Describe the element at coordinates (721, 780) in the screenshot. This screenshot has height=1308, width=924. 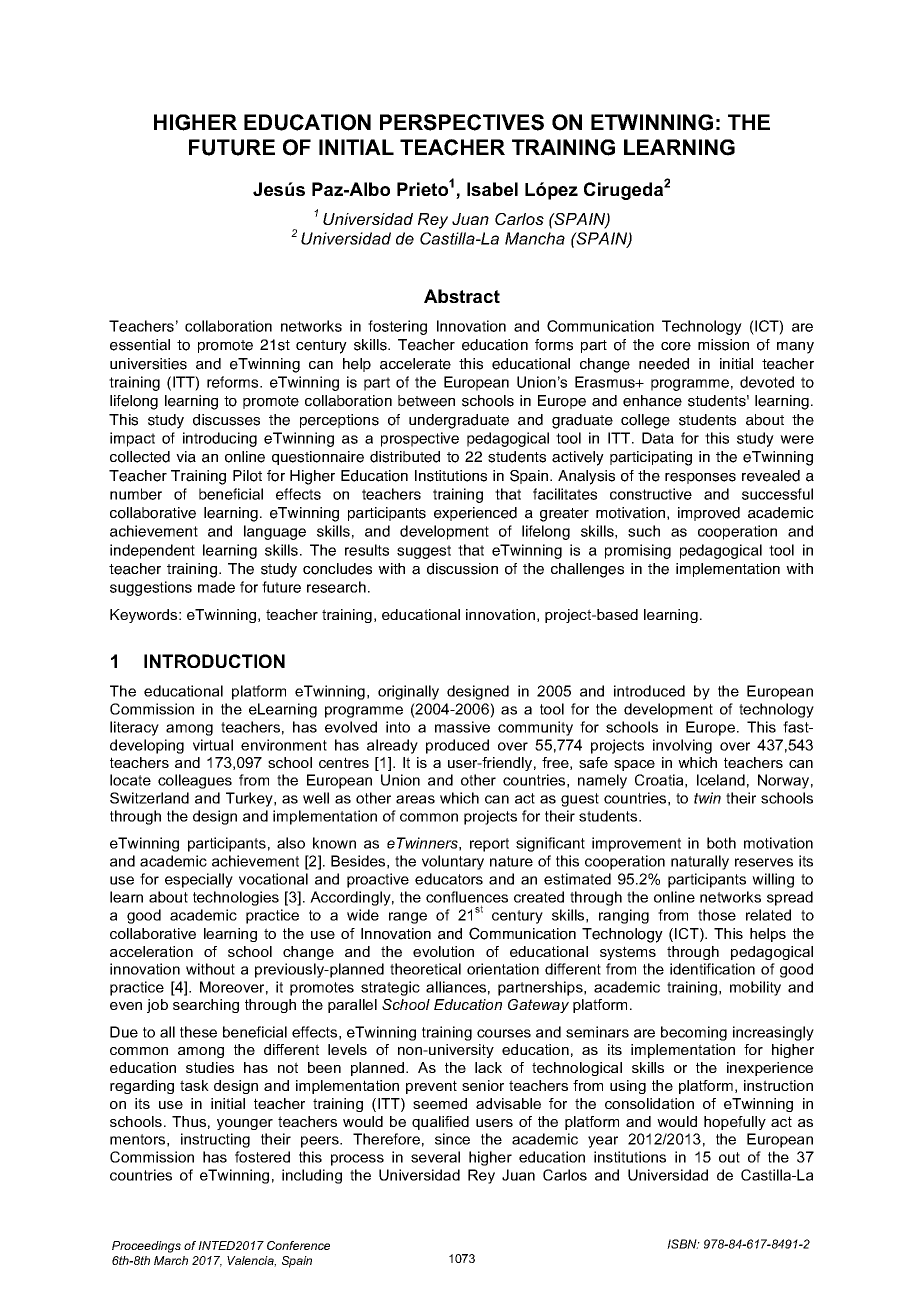
I see `Iceland` at that location.
